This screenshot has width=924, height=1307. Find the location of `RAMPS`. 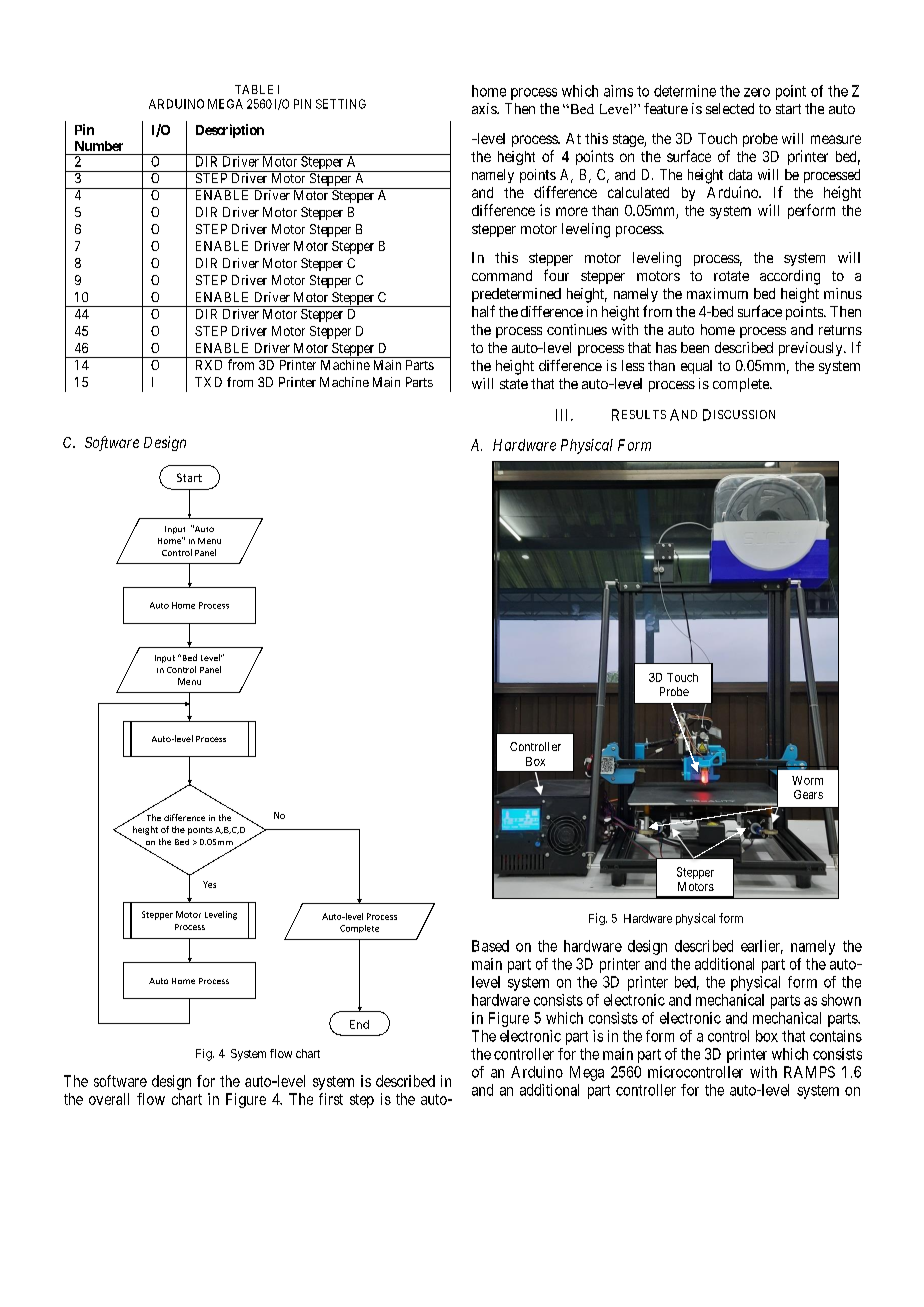

RAMPS is located at coordinates (809, 1072).
